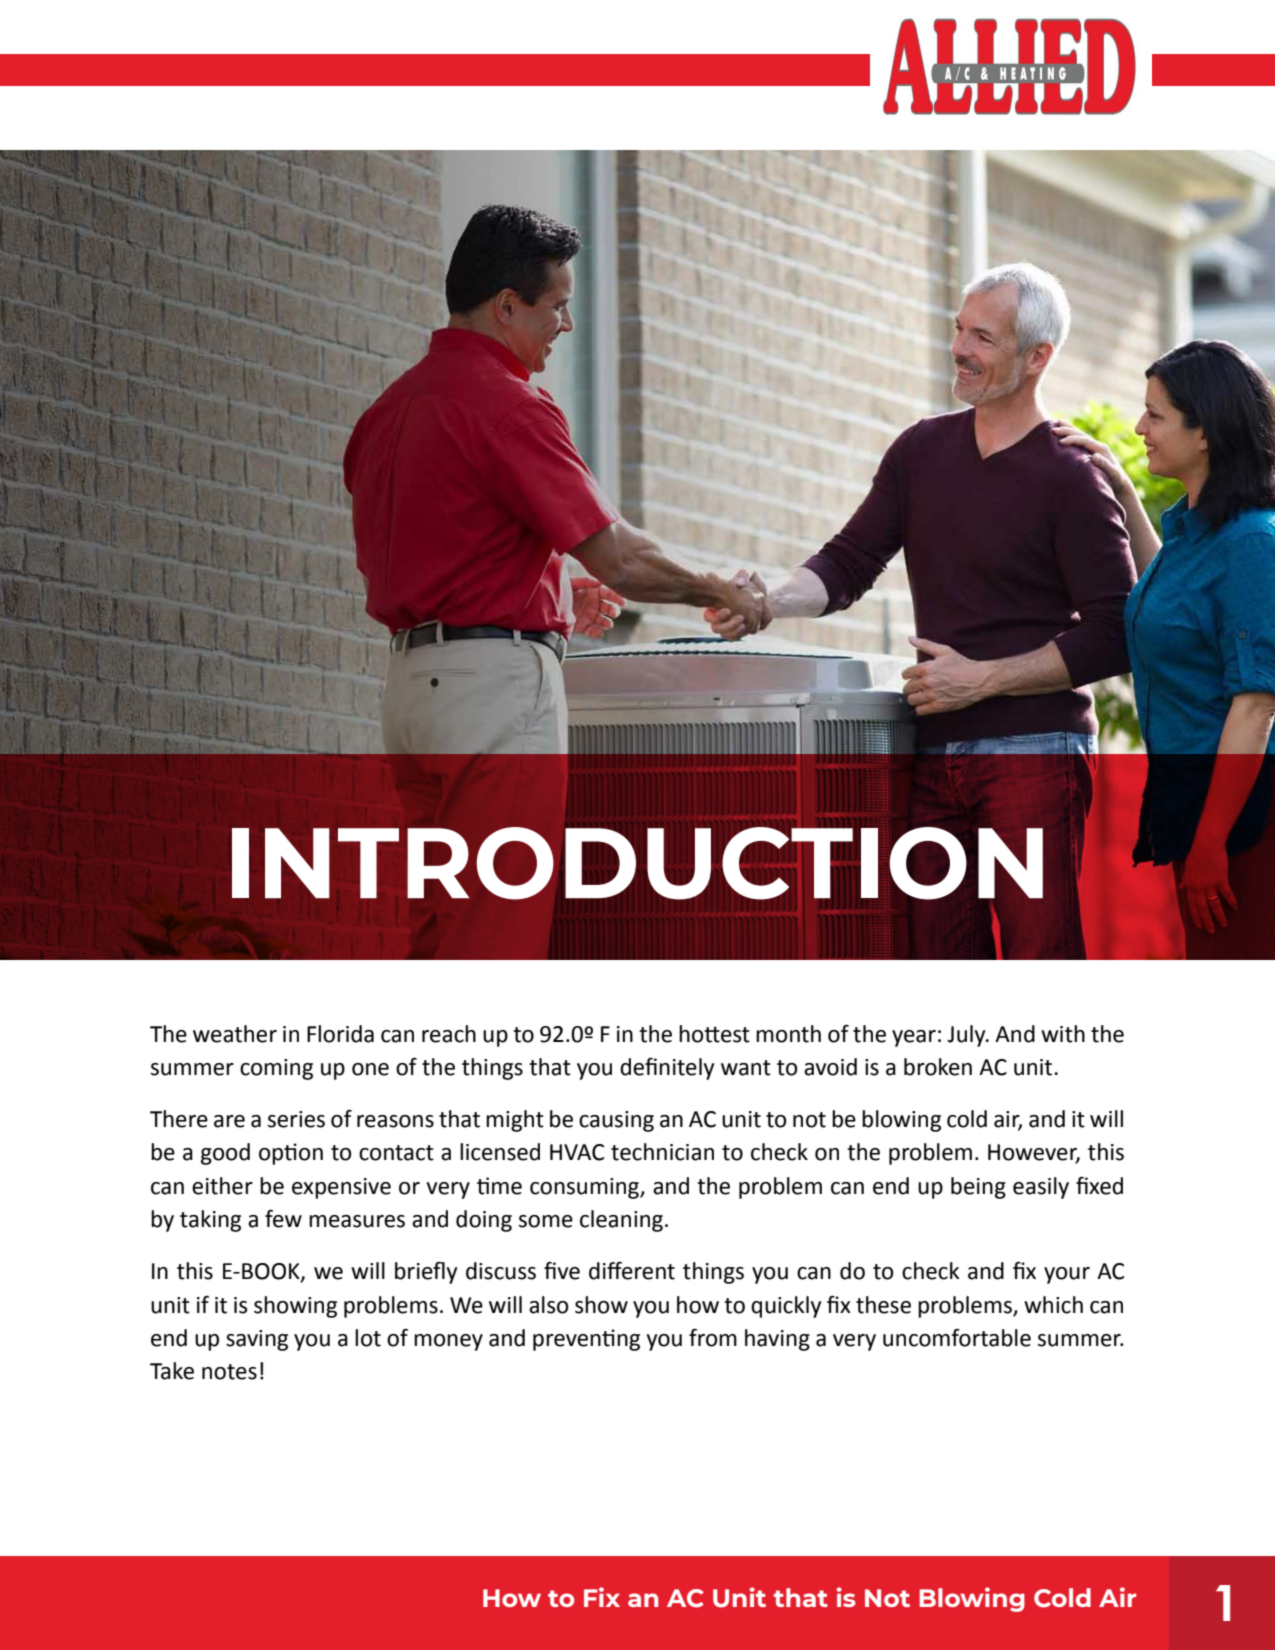 This page has height=1650, width=1275. What do you see at coordinates (967, 1036) in the page?
I see `July` at bounding box center [967, 1036].
